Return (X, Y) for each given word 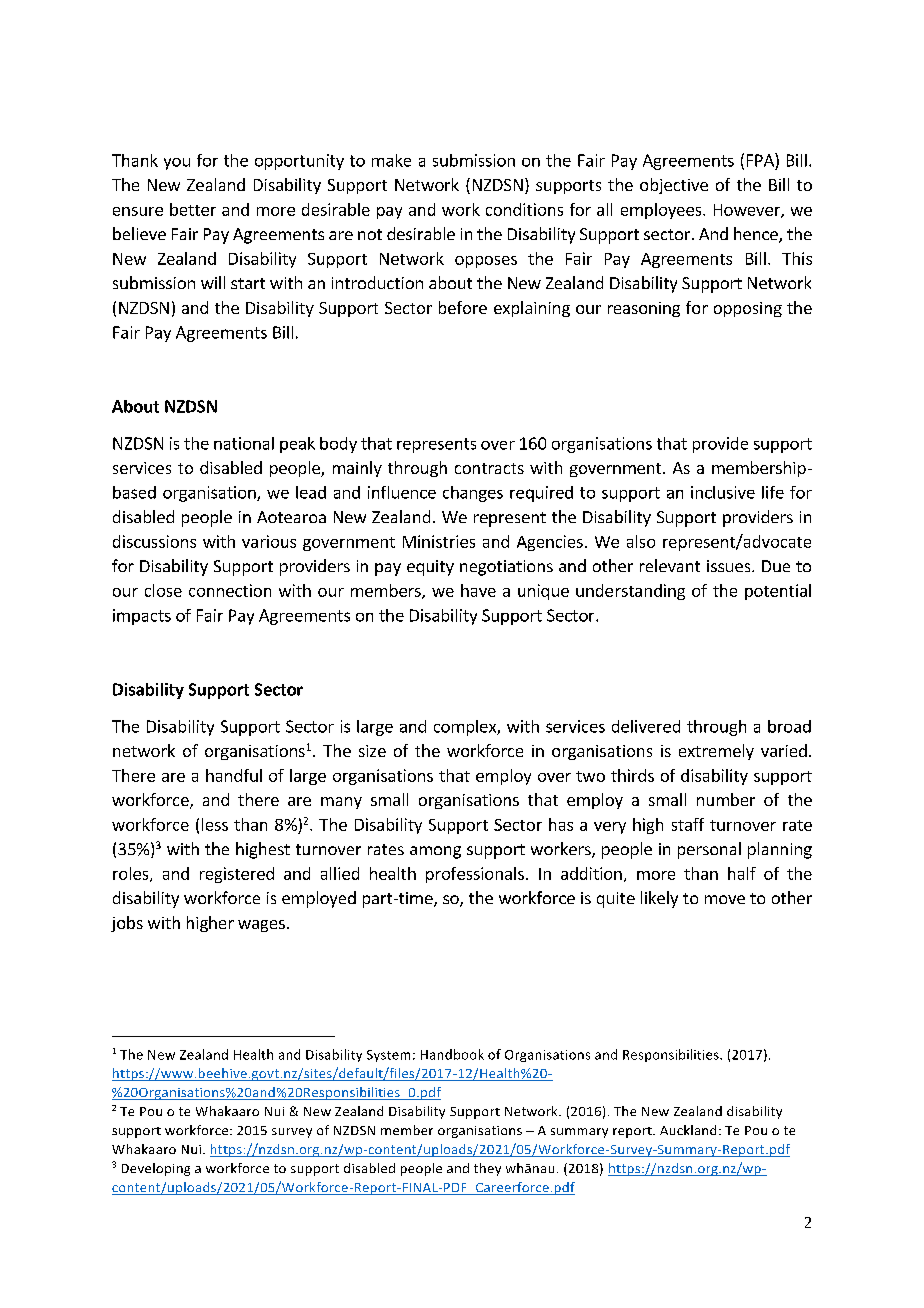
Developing (156, 1169)
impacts (142, 617)
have (478, 590)
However (748, 211)
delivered (646, 726)
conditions (524, 209)
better (193, 209)
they (487, 1169)
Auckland (688, 1130)
